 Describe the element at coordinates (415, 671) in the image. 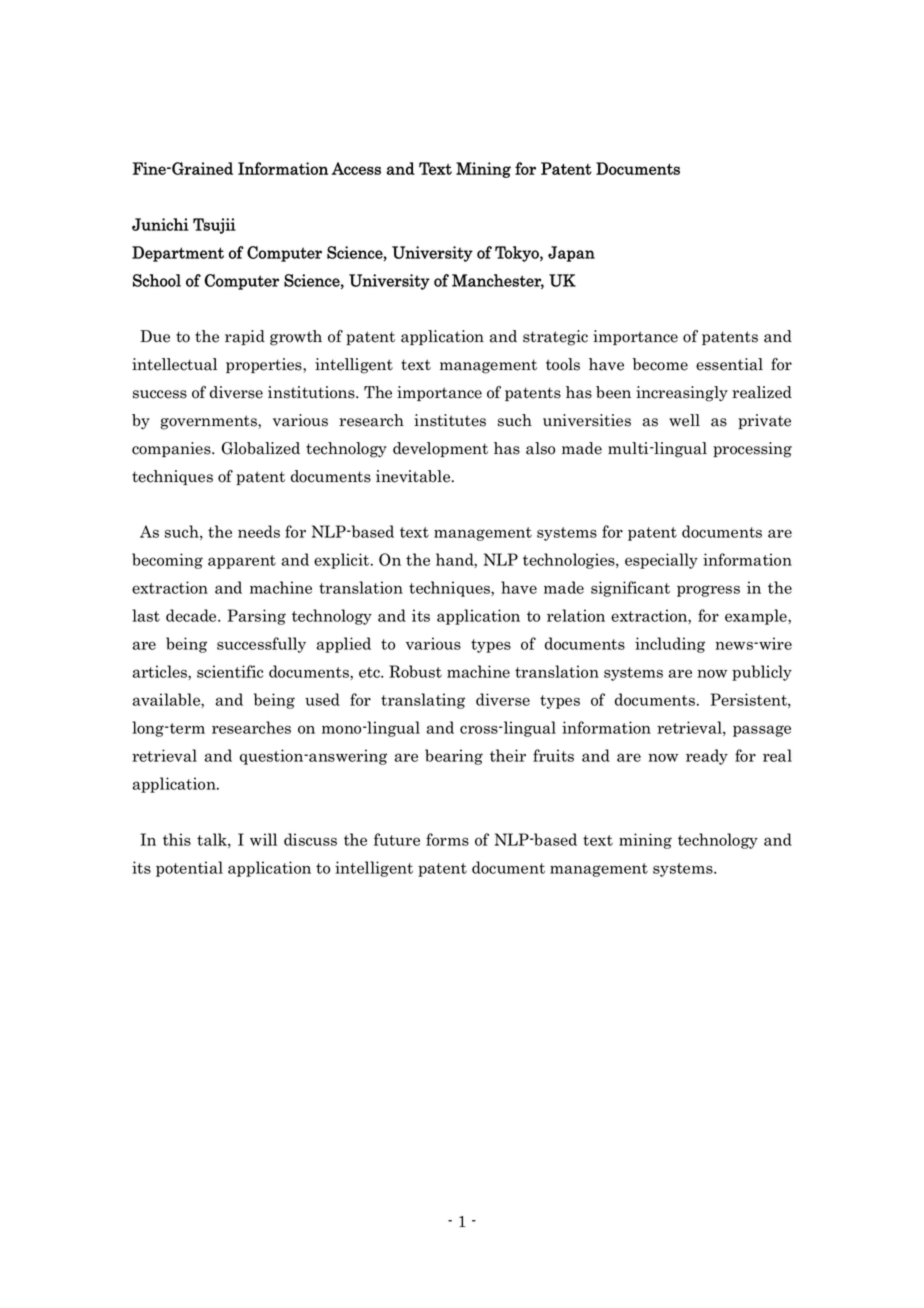

I see `Robust` at that location.
